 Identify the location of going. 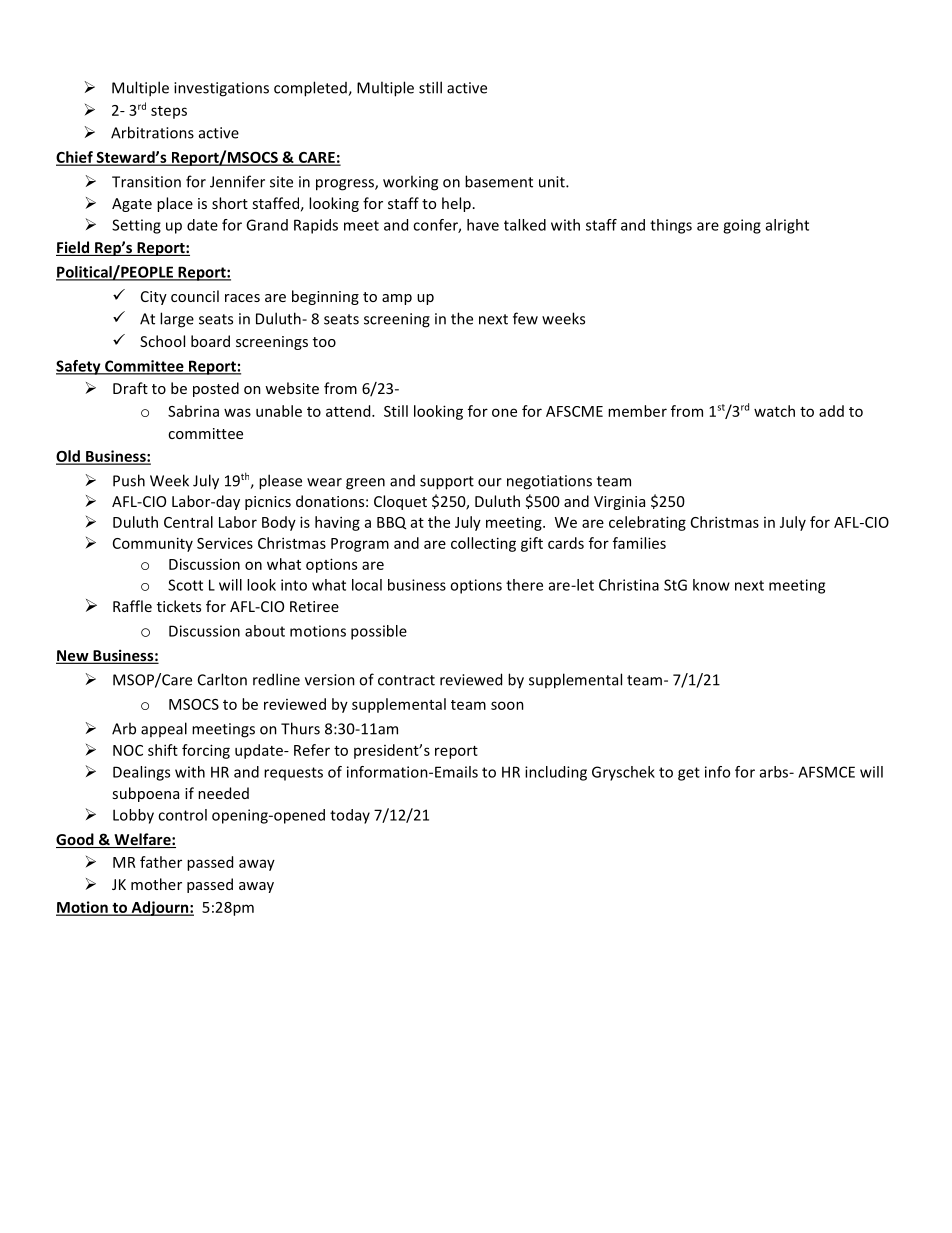
(742, 226).
